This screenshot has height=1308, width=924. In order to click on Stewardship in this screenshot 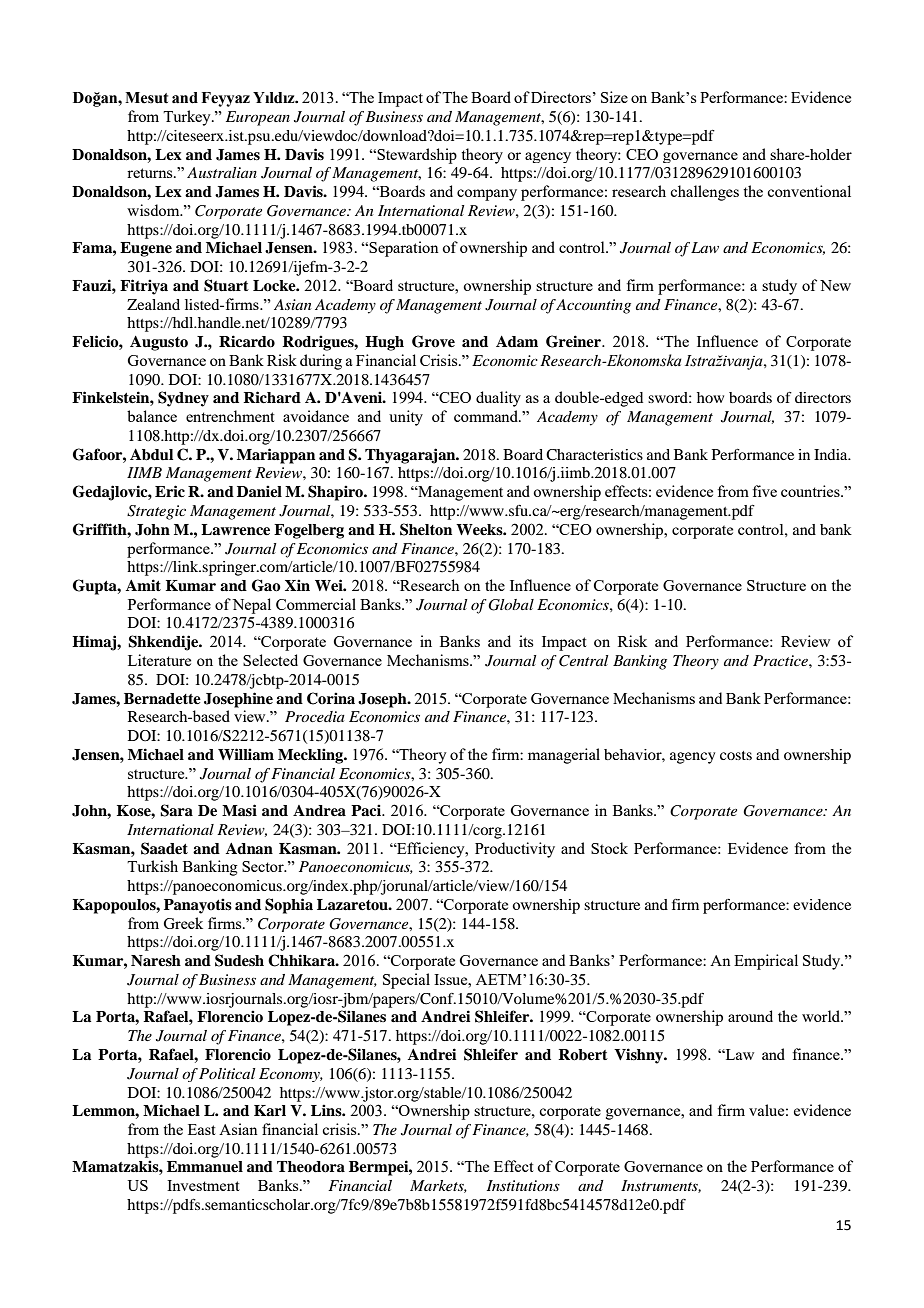, I will do `click(416, 156)`.
